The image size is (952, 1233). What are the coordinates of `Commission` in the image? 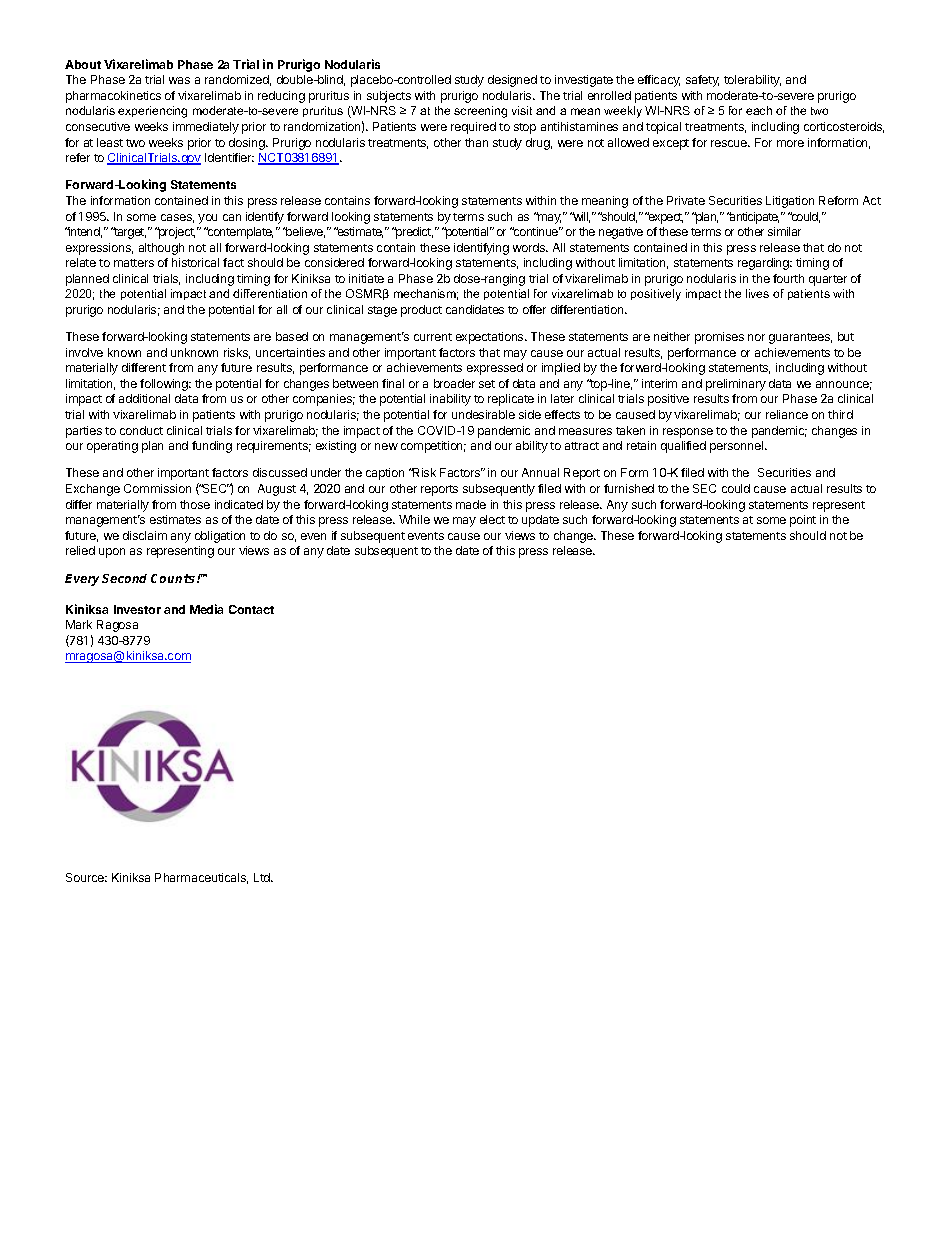 It's located at (157, 488).
